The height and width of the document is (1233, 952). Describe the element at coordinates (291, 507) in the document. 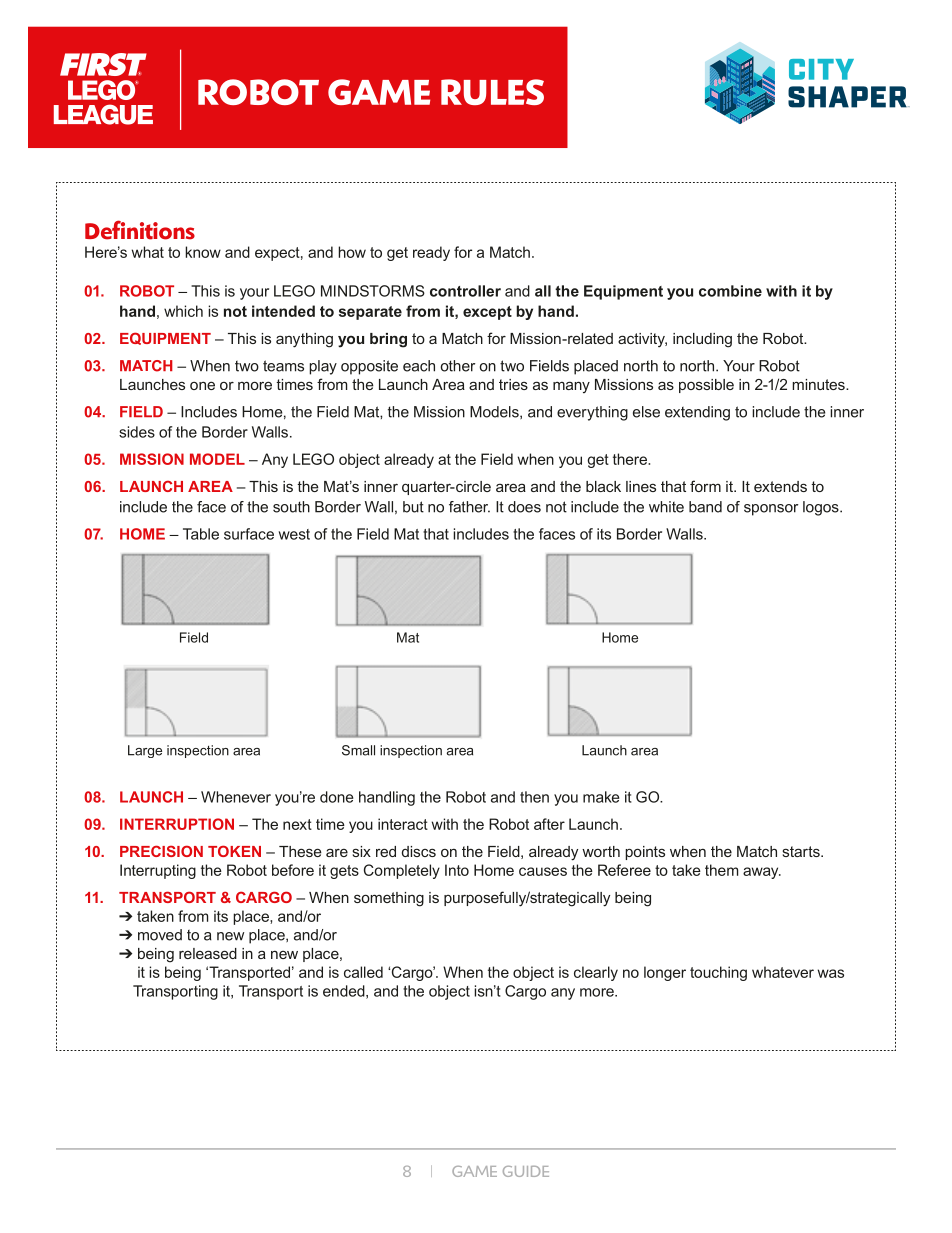

I see `south` at that location.
